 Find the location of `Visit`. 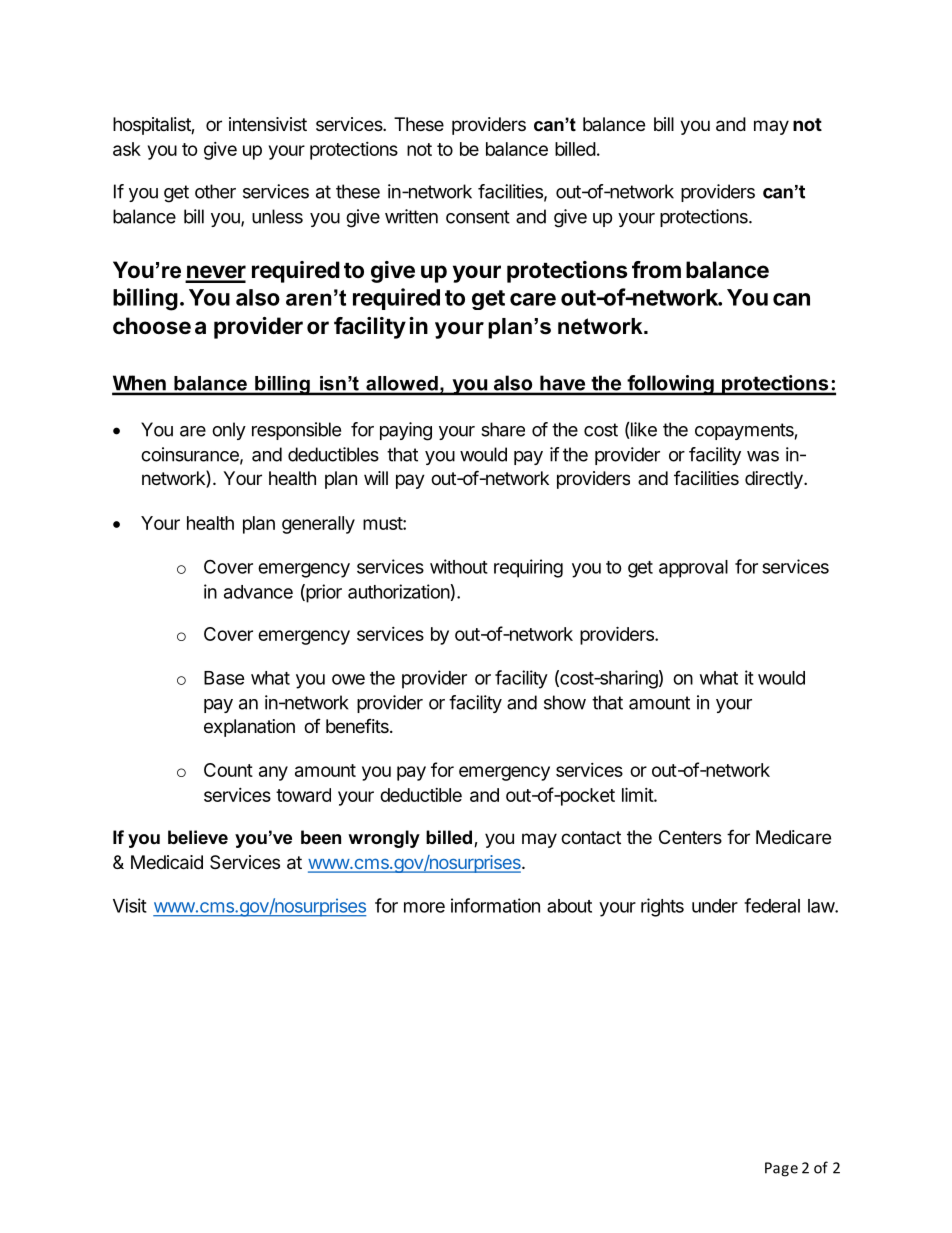

Visit is located at coordinates (130, 905).
